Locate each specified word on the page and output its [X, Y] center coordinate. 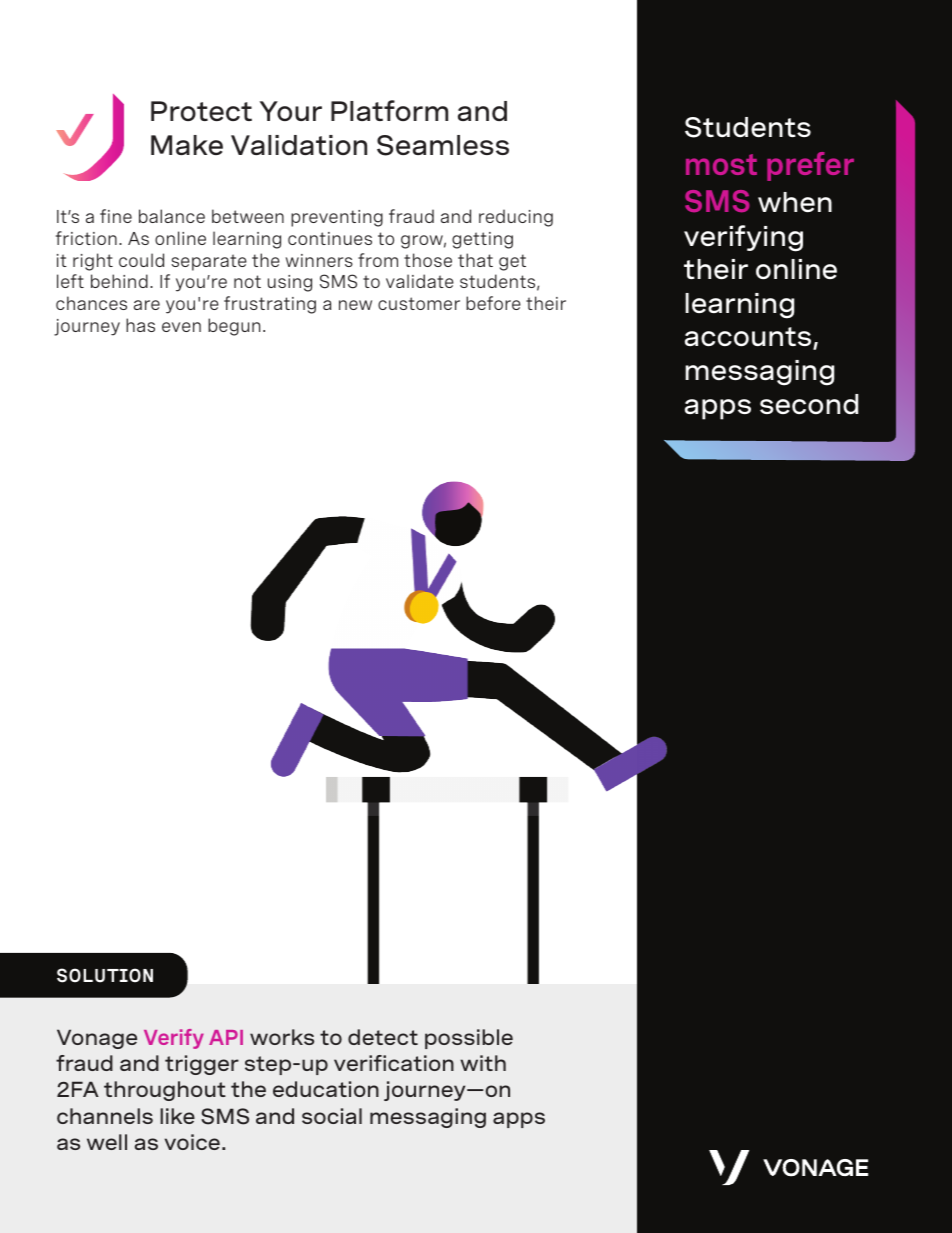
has [140, 325]
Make [187, 145]
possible [469, 1039]
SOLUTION [105, 975]
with [483, 1063]
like [177, 1116]
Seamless [443, 145]
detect [383, 1037]
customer [419, 303]
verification [394, 1063]
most [721, 164]
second [809, 404]
